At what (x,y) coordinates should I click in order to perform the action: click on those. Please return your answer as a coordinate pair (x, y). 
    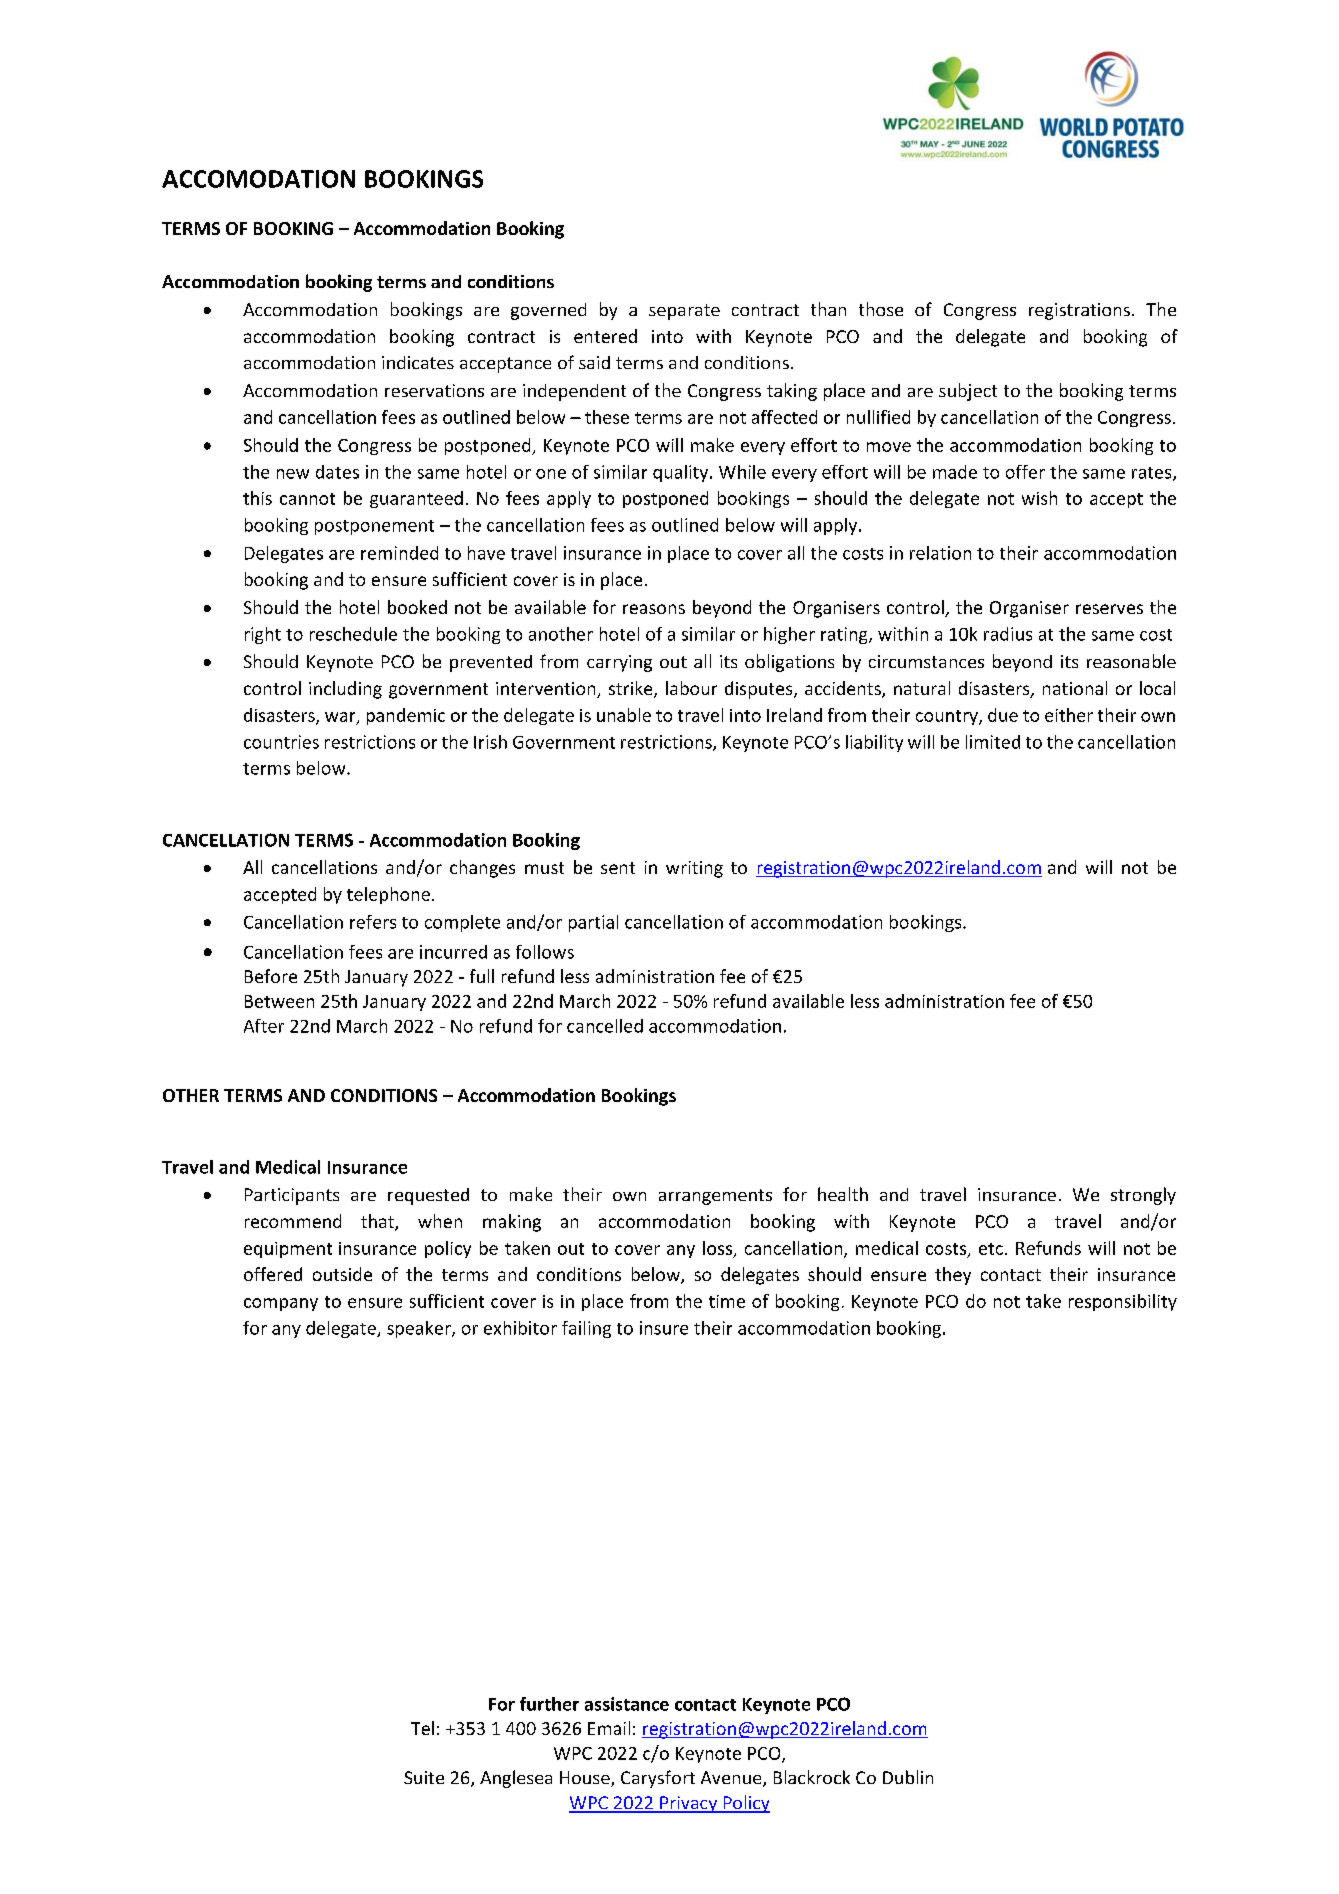
    Looking at the image, I should click on (881, 309).
